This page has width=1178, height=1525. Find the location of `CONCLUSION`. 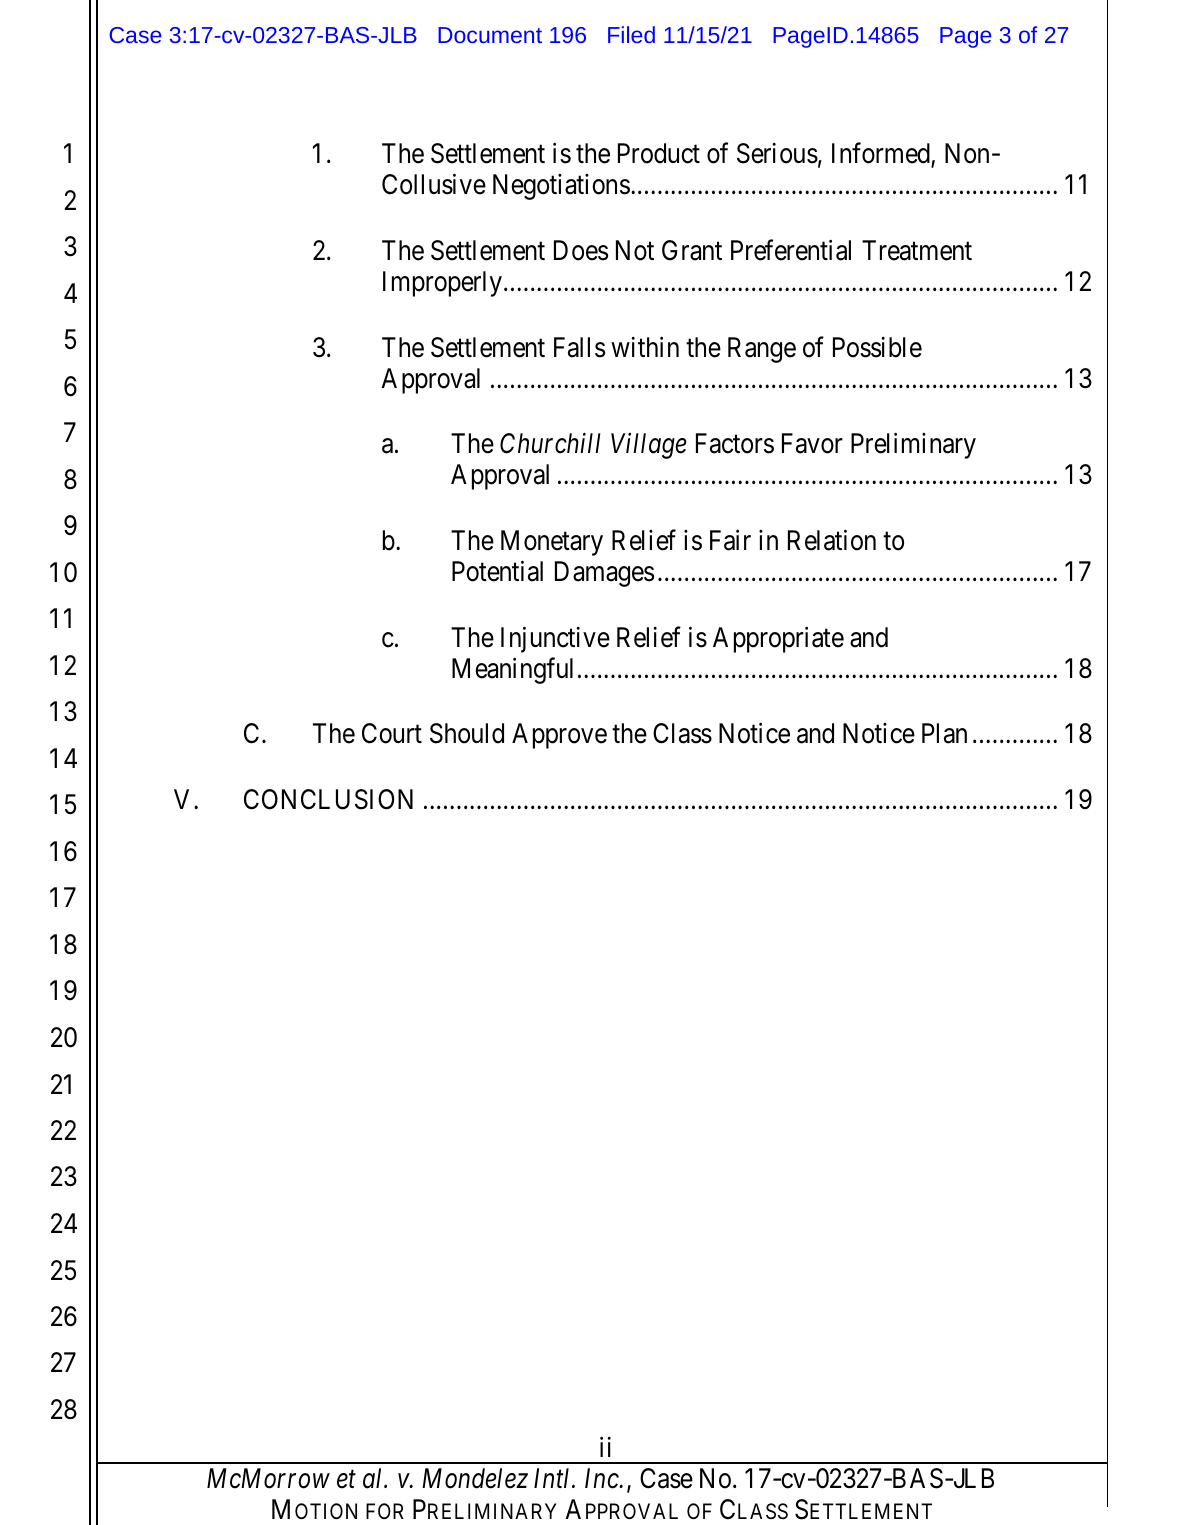

CONCLUSION is located at coordinates (328, 799).
